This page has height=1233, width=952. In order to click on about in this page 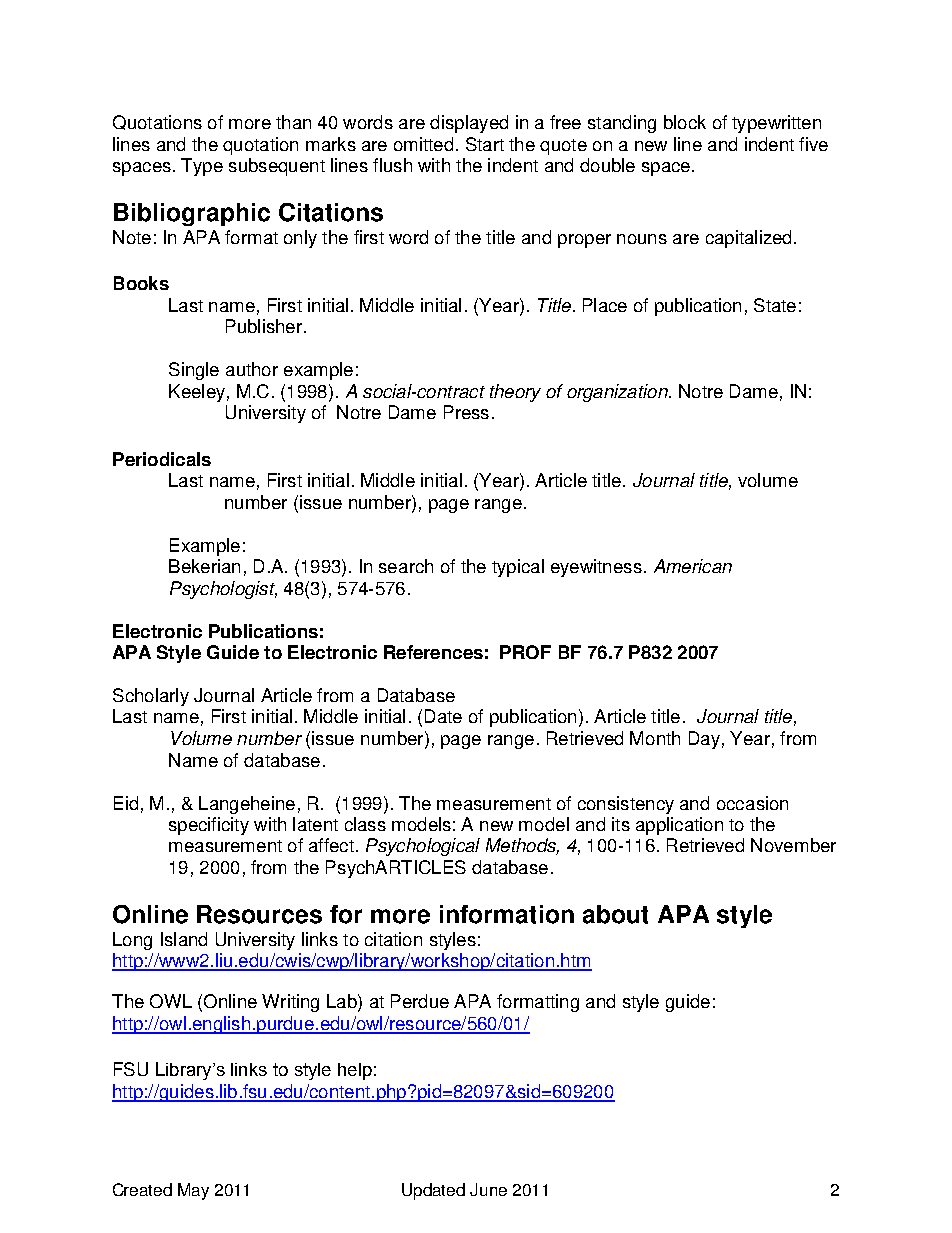, I will do `click(615, 914)`.
